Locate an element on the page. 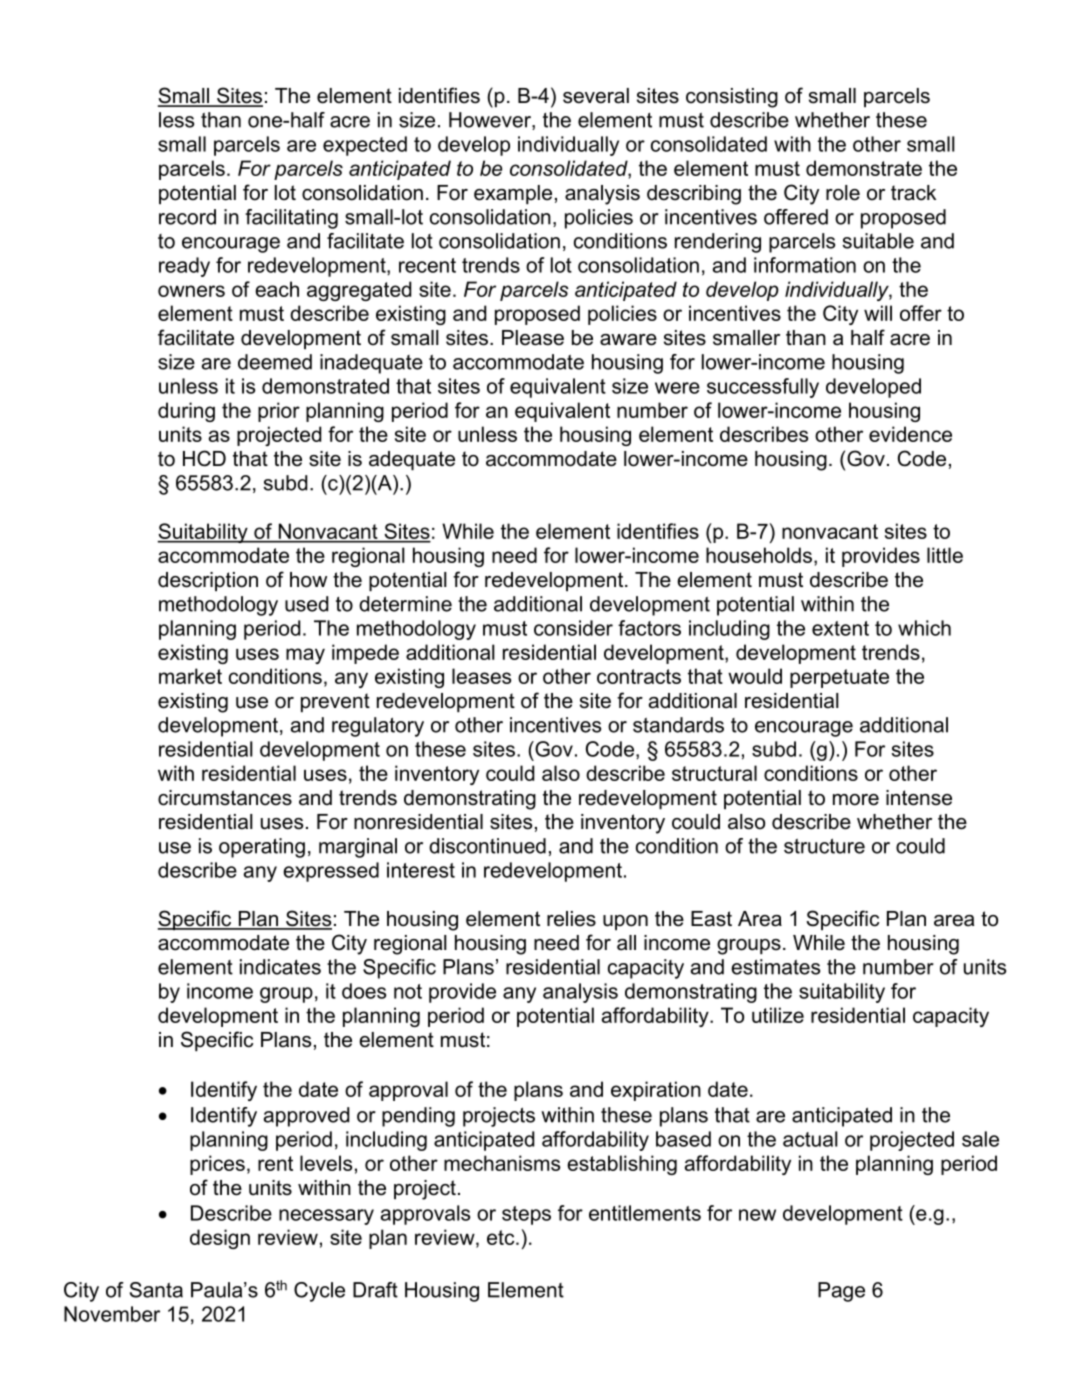  record is located at coordinates (187, 217).
